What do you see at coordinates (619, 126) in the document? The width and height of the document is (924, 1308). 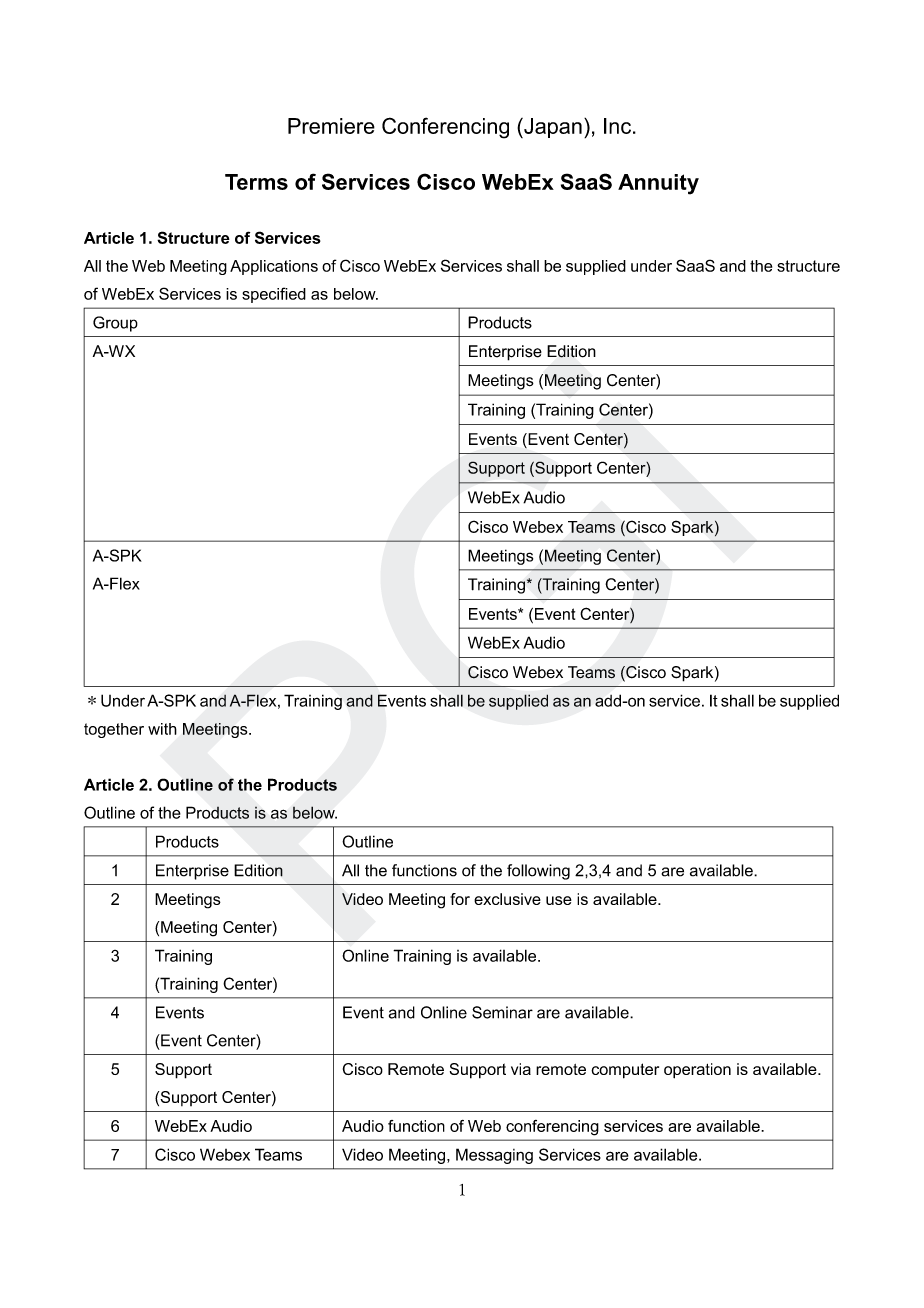 I see `Inc` at bounding box center [619, 126].
